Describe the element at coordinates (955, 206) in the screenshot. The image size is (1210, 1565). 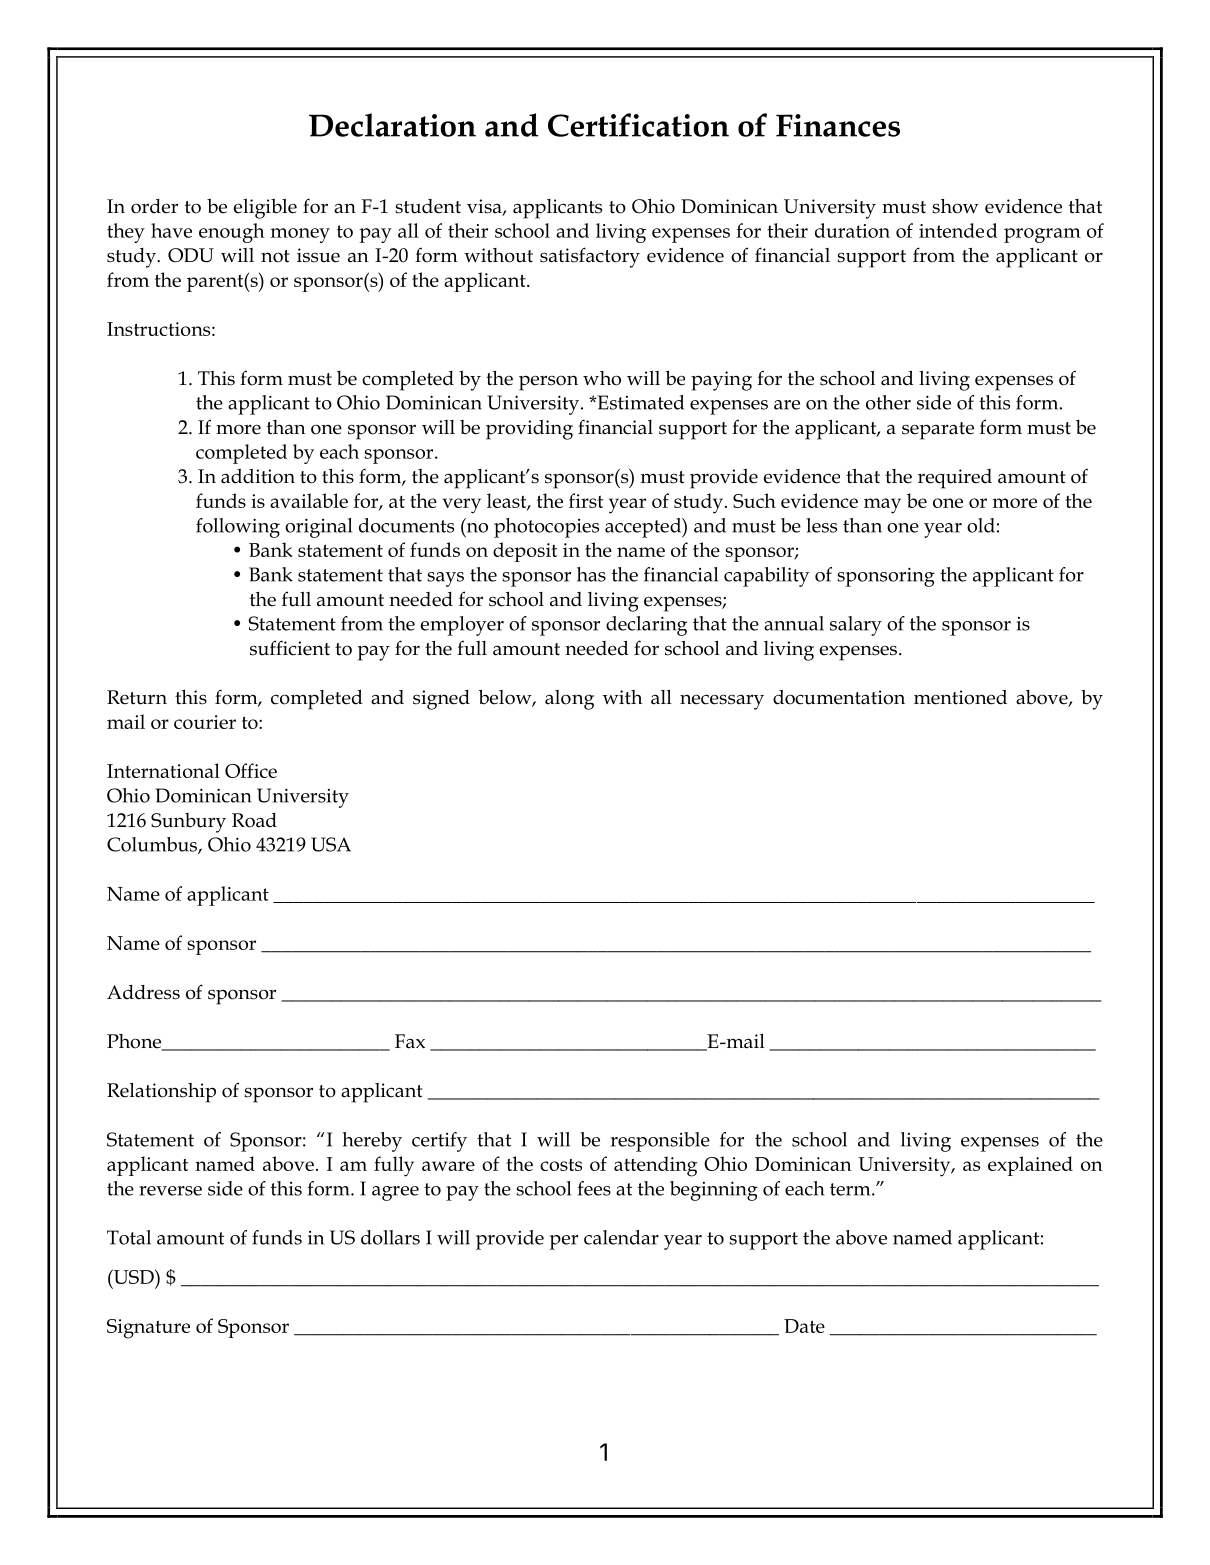
I see `show` at that location.
